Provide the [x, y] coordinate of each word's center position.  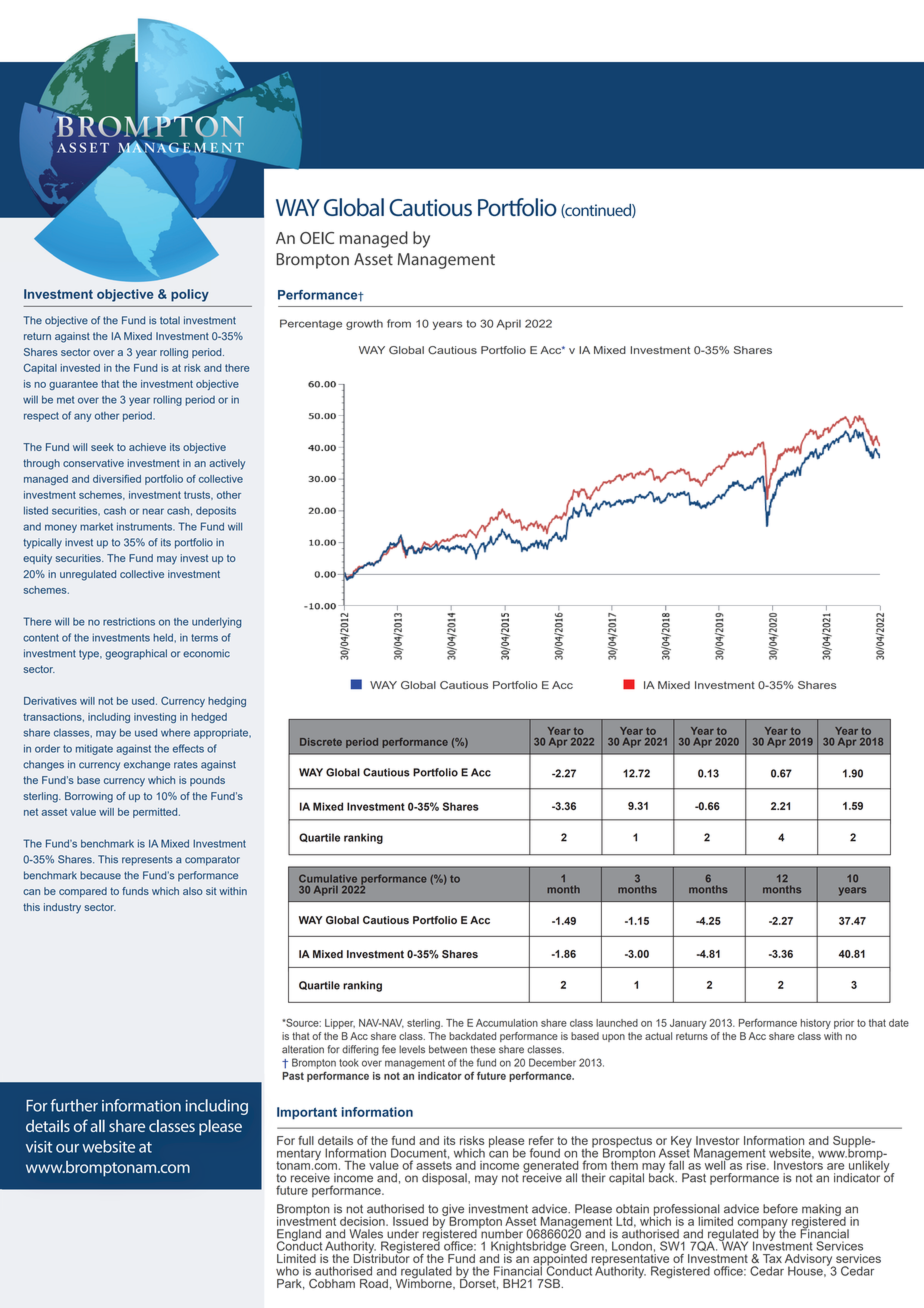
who [287, 1271]
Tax [772, 1258]
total [170, 320]
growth [364, 324]
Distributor [381, 1257]
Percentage [311, 324]
